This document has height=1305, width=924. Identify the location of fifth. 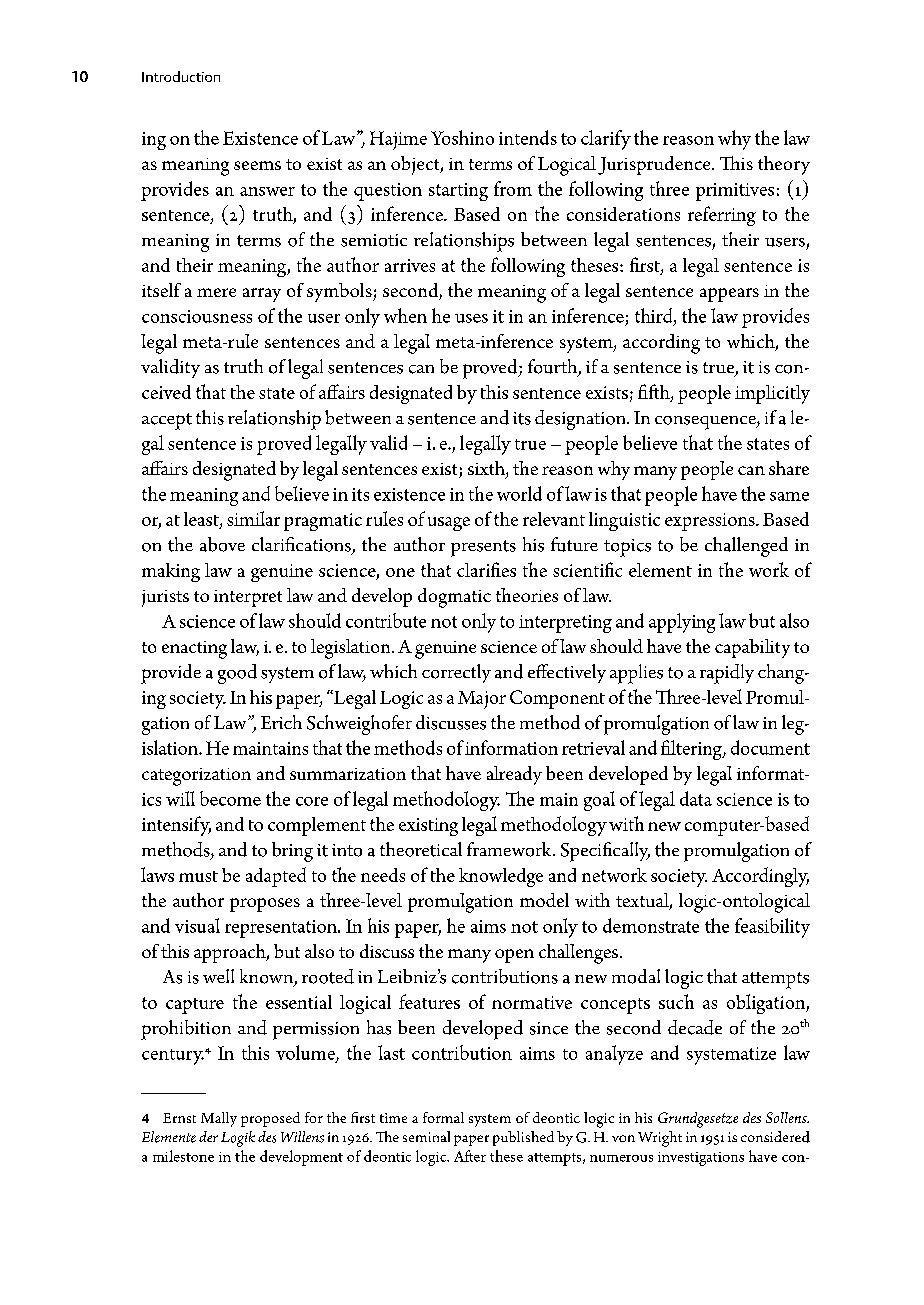
(655, 392).
